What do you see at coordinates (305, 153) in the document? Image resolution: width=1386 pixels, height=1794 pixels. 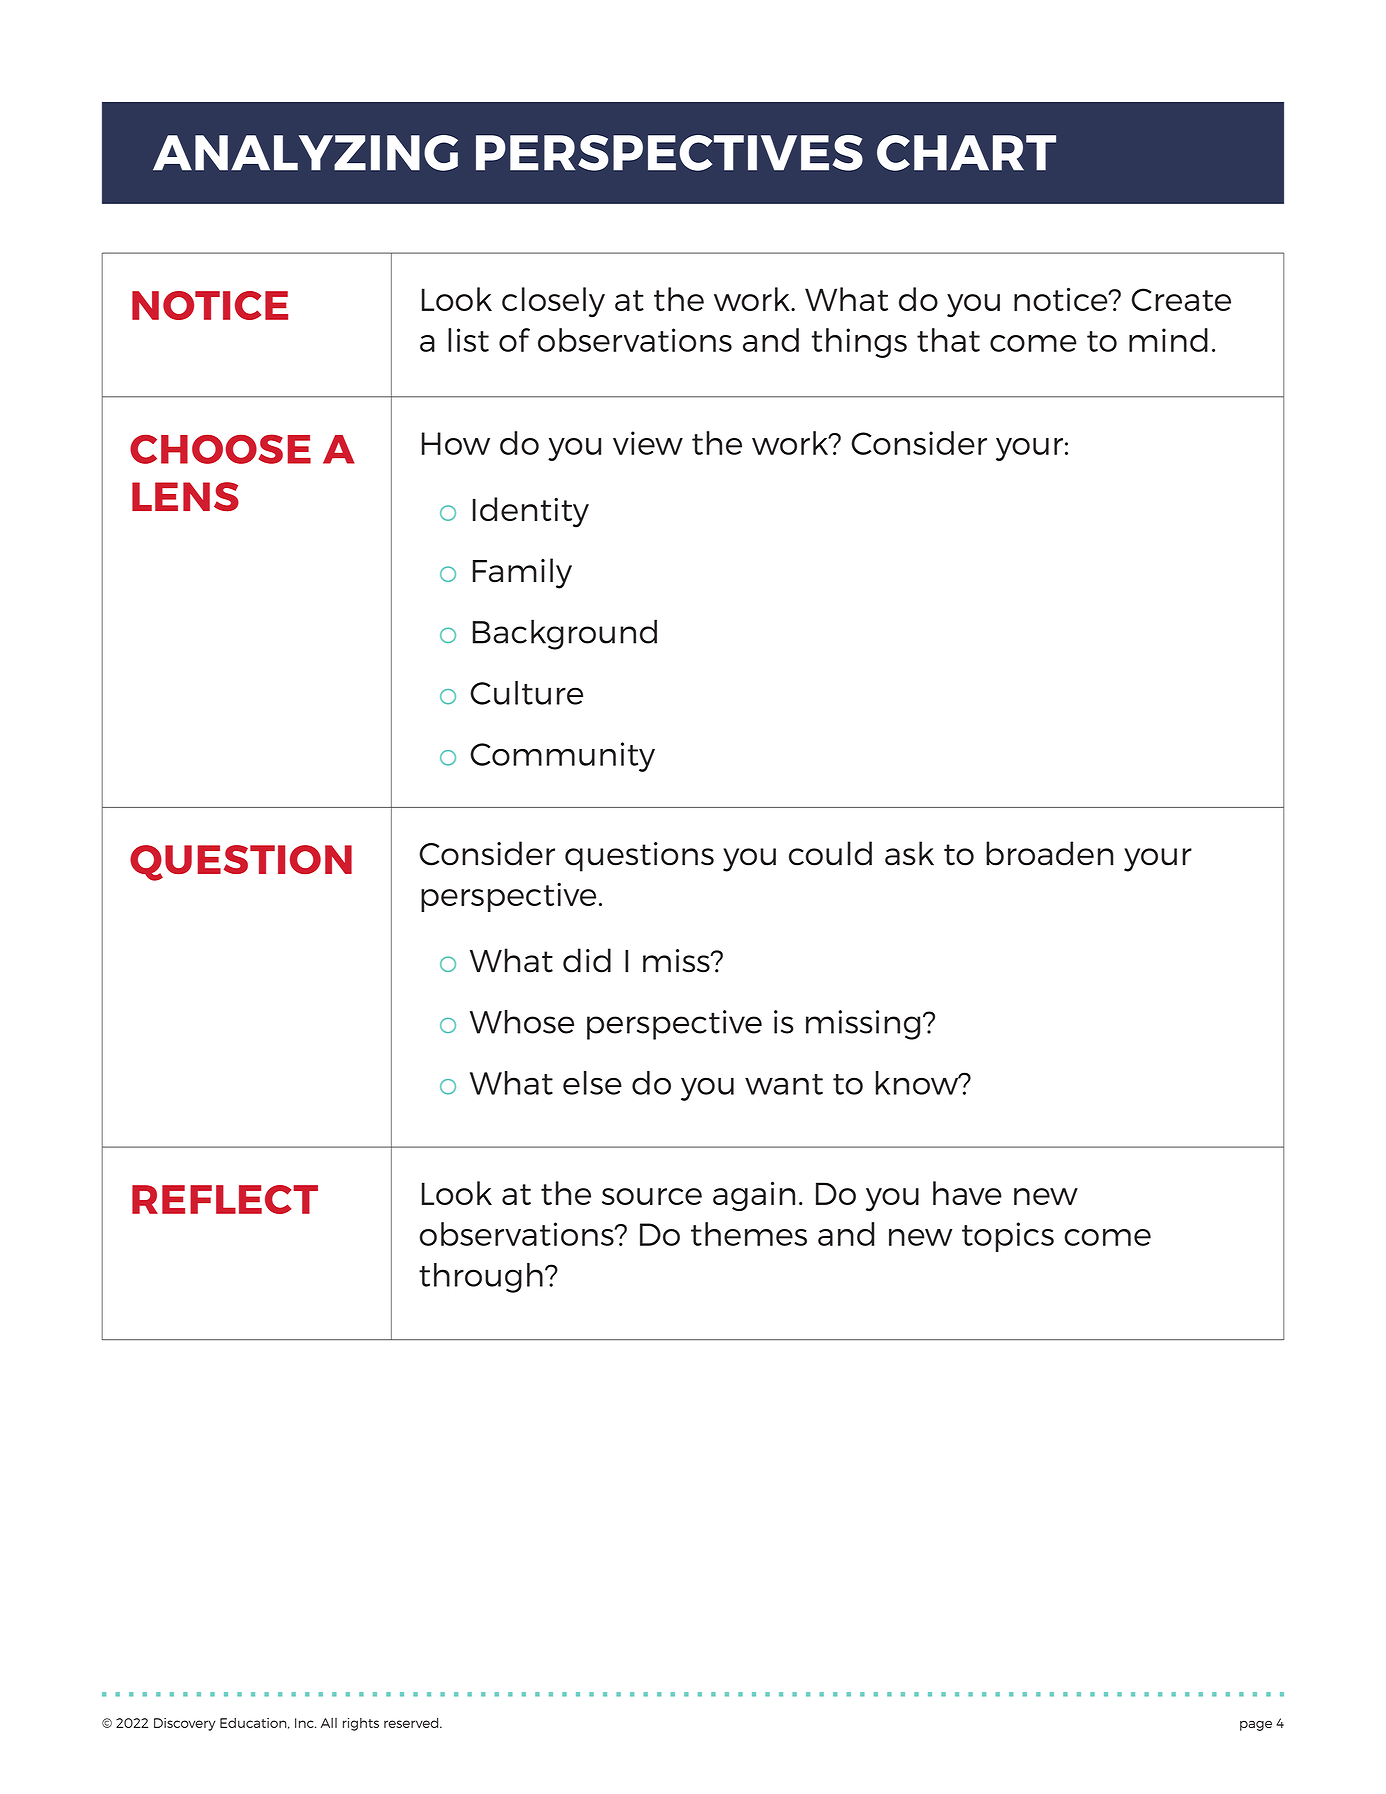 I see `ANALYZING` at bounding box center [305, 153].
